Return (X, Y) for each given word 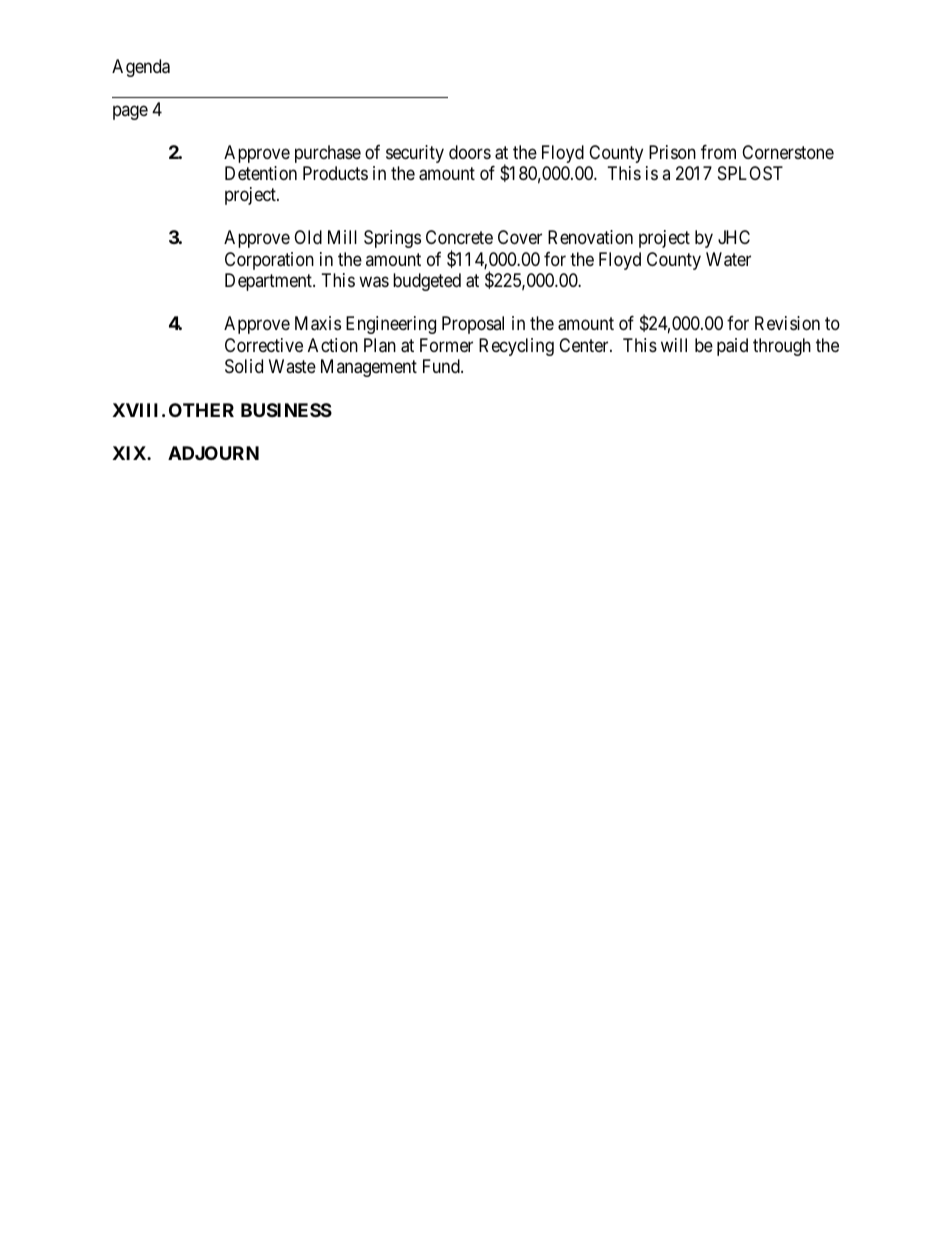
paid (732, 347)
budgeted (427, 282)
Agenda (141, 68)
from (718, 152)
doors (470, 152)
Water (728, 259)
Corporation (269, 261)
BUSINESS (286, 410)
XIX (130, 453)
